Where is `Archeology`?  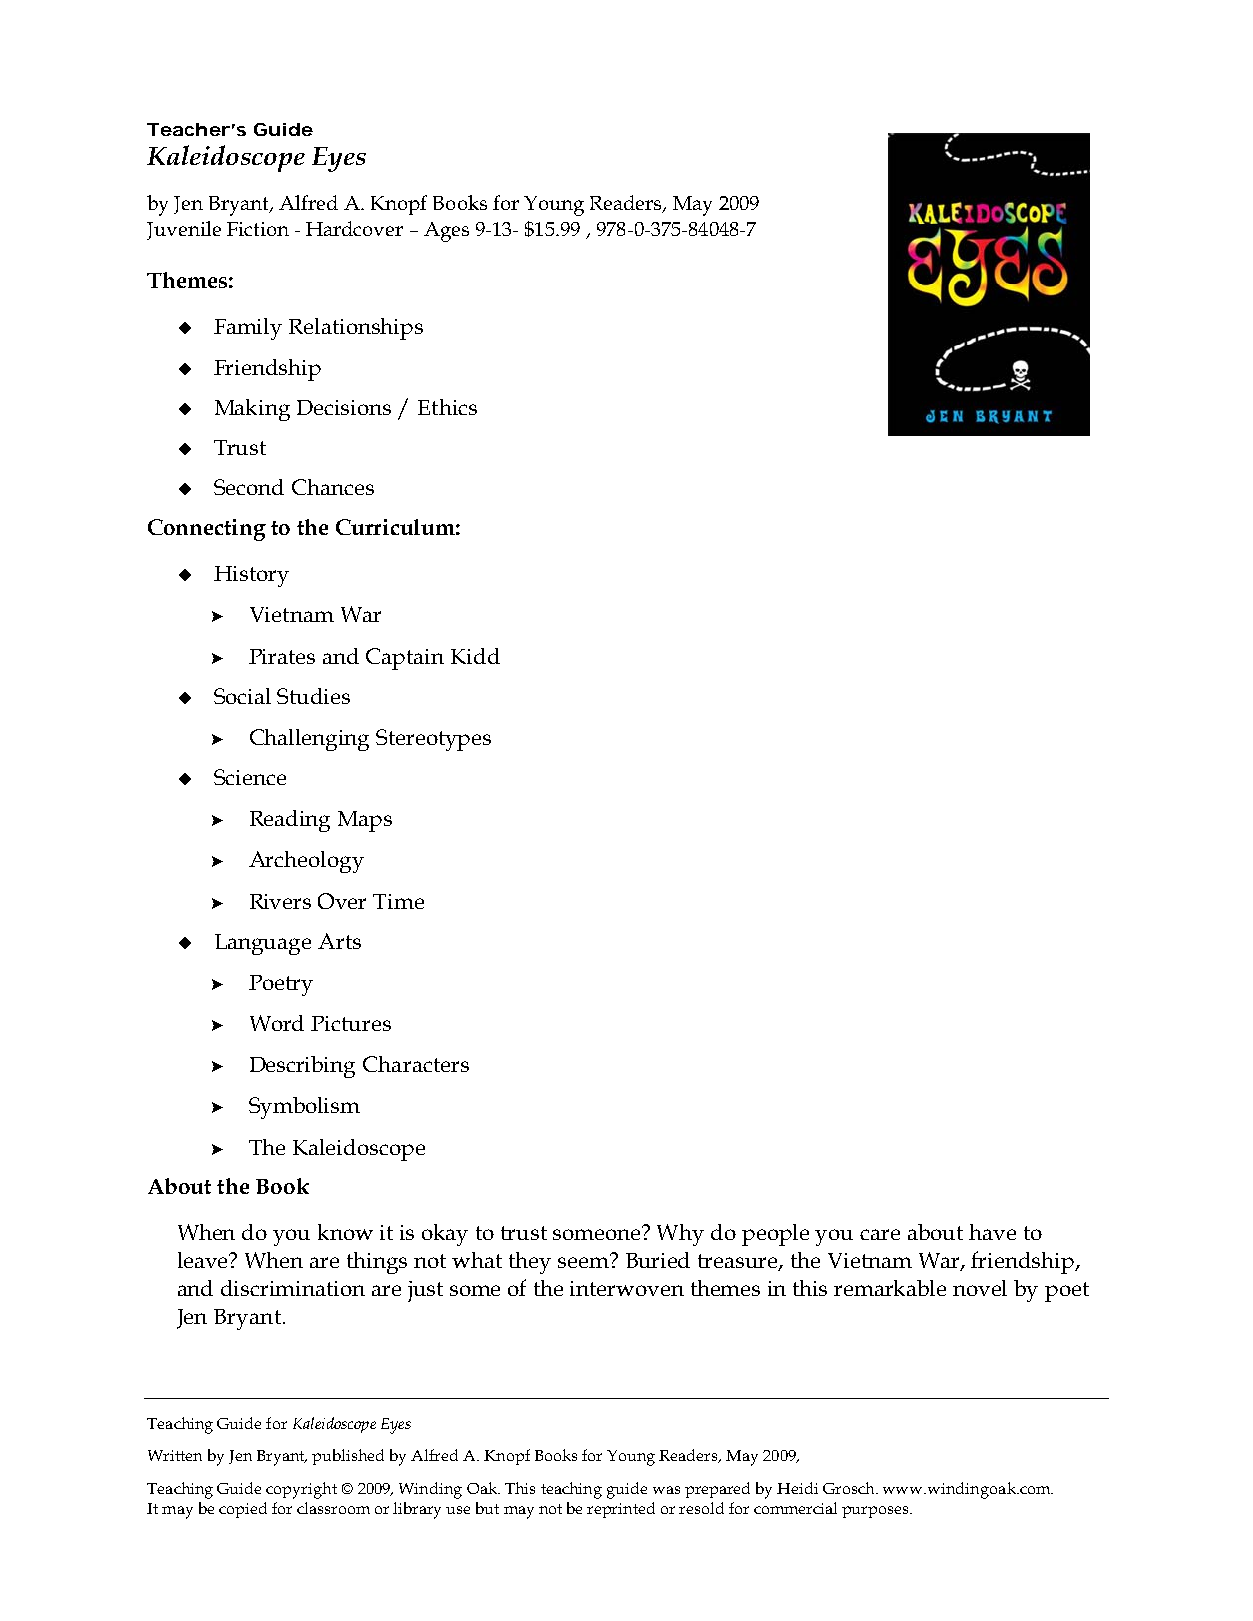
Archeology is located at coordinates (306, 862).
